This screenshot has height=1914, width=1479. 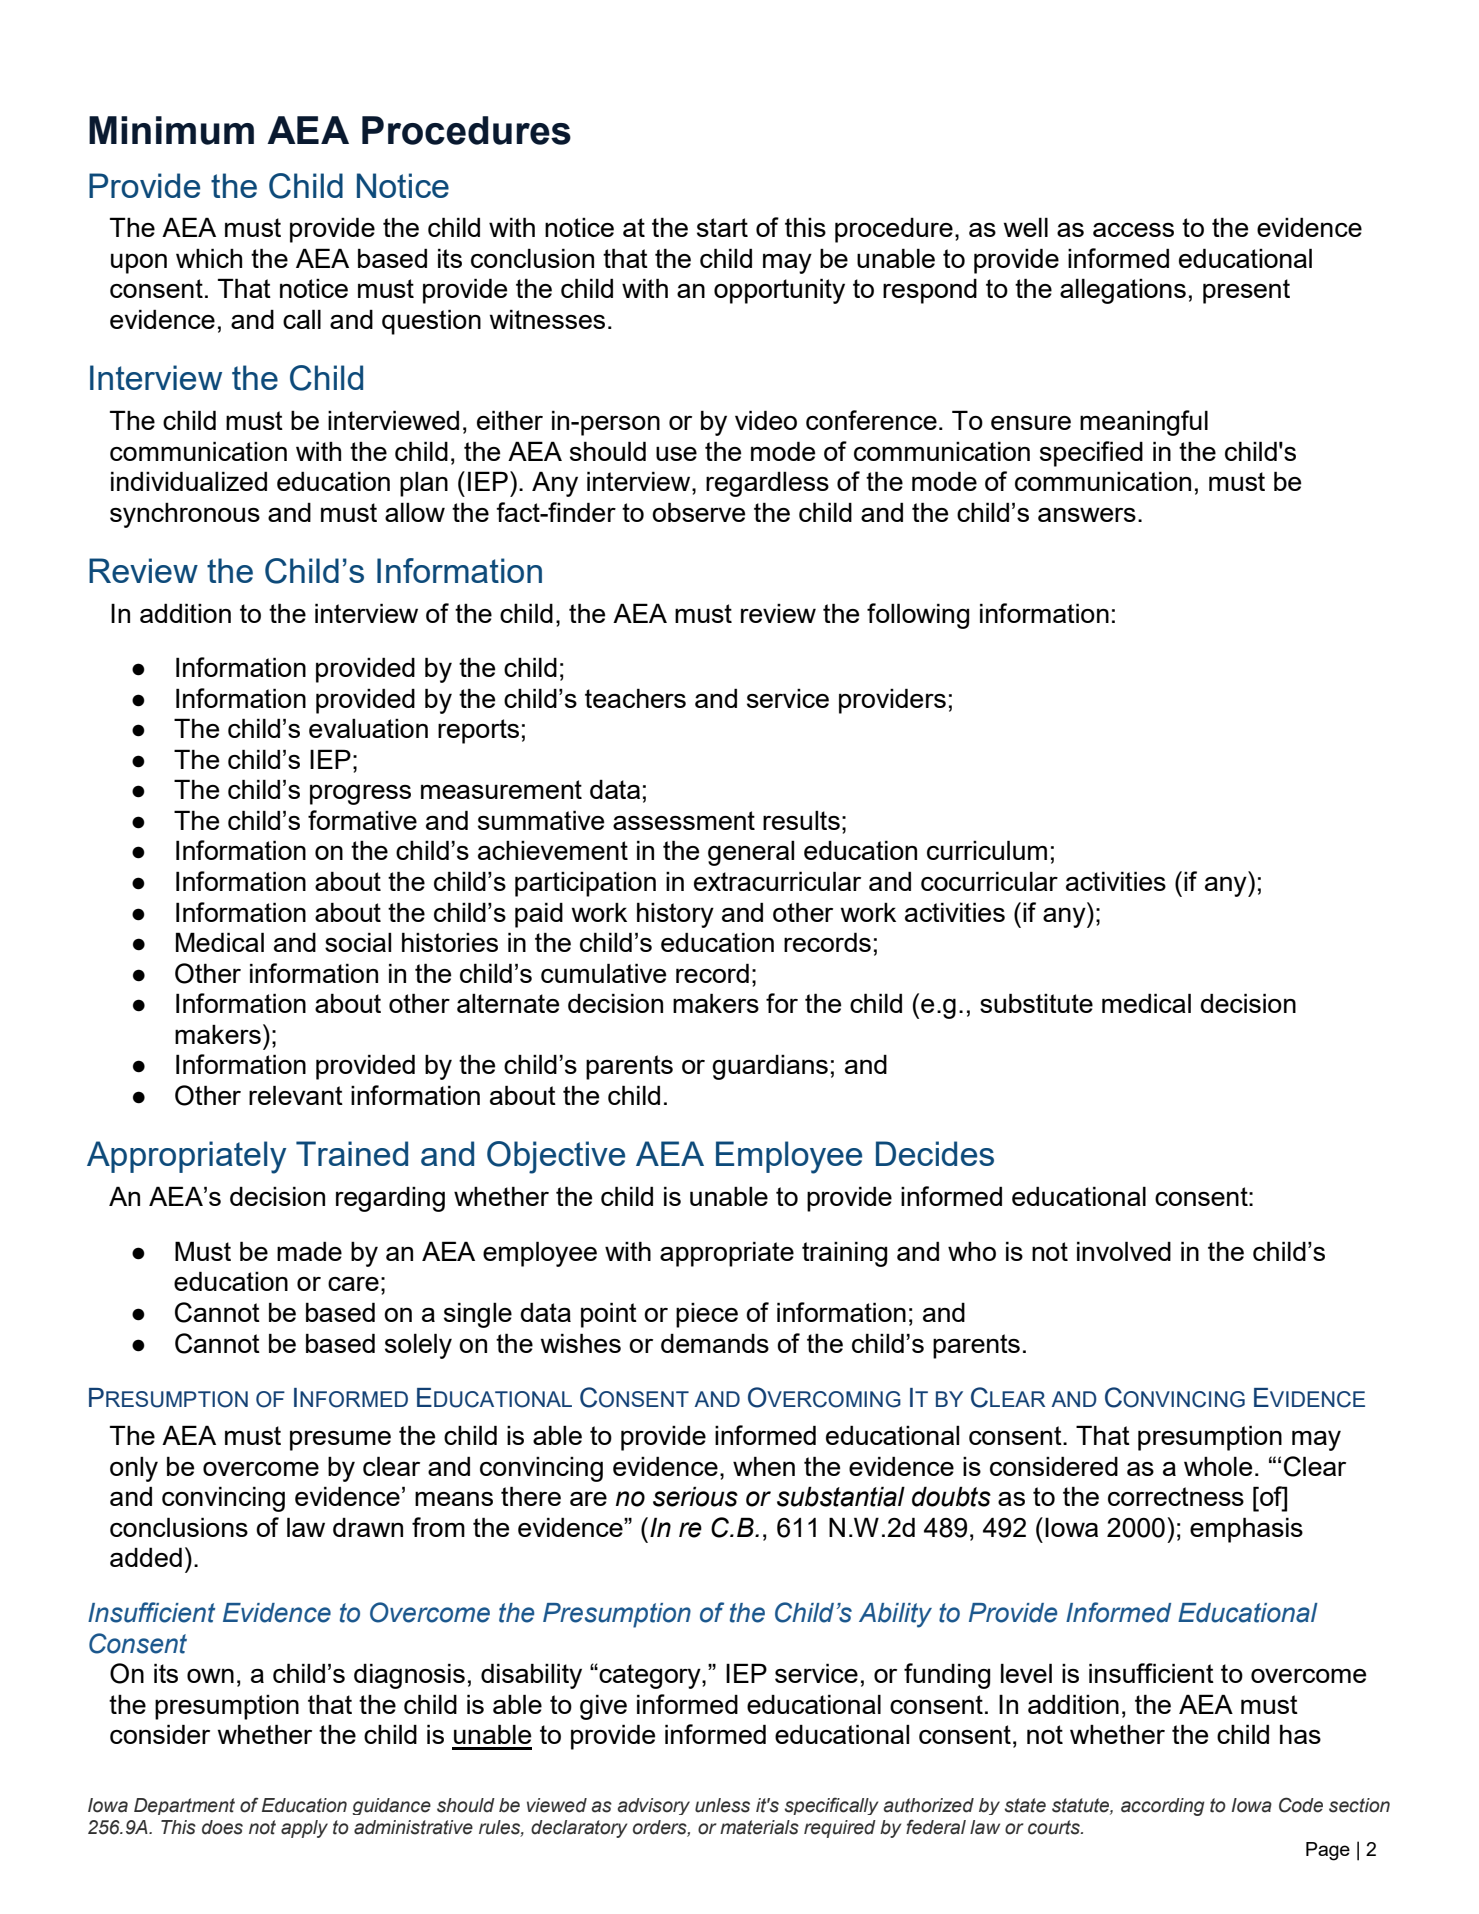 I want to click on piece, so click(x=707, y=1315).
